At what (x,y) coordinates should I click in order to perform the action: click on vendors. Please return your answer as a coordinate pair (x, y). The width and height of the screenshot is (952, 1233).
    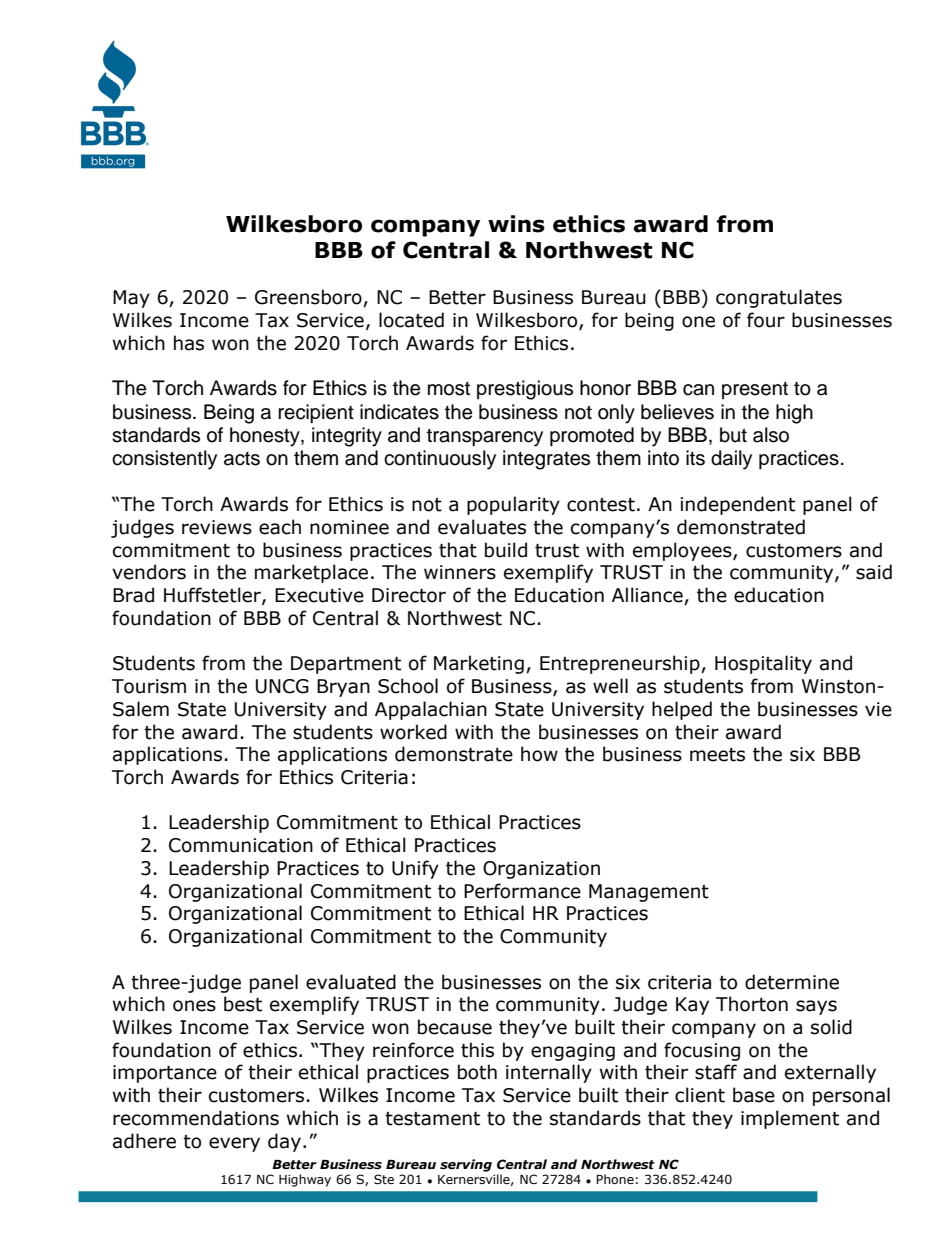
    Looking at the image, I should click on (149, 572).
